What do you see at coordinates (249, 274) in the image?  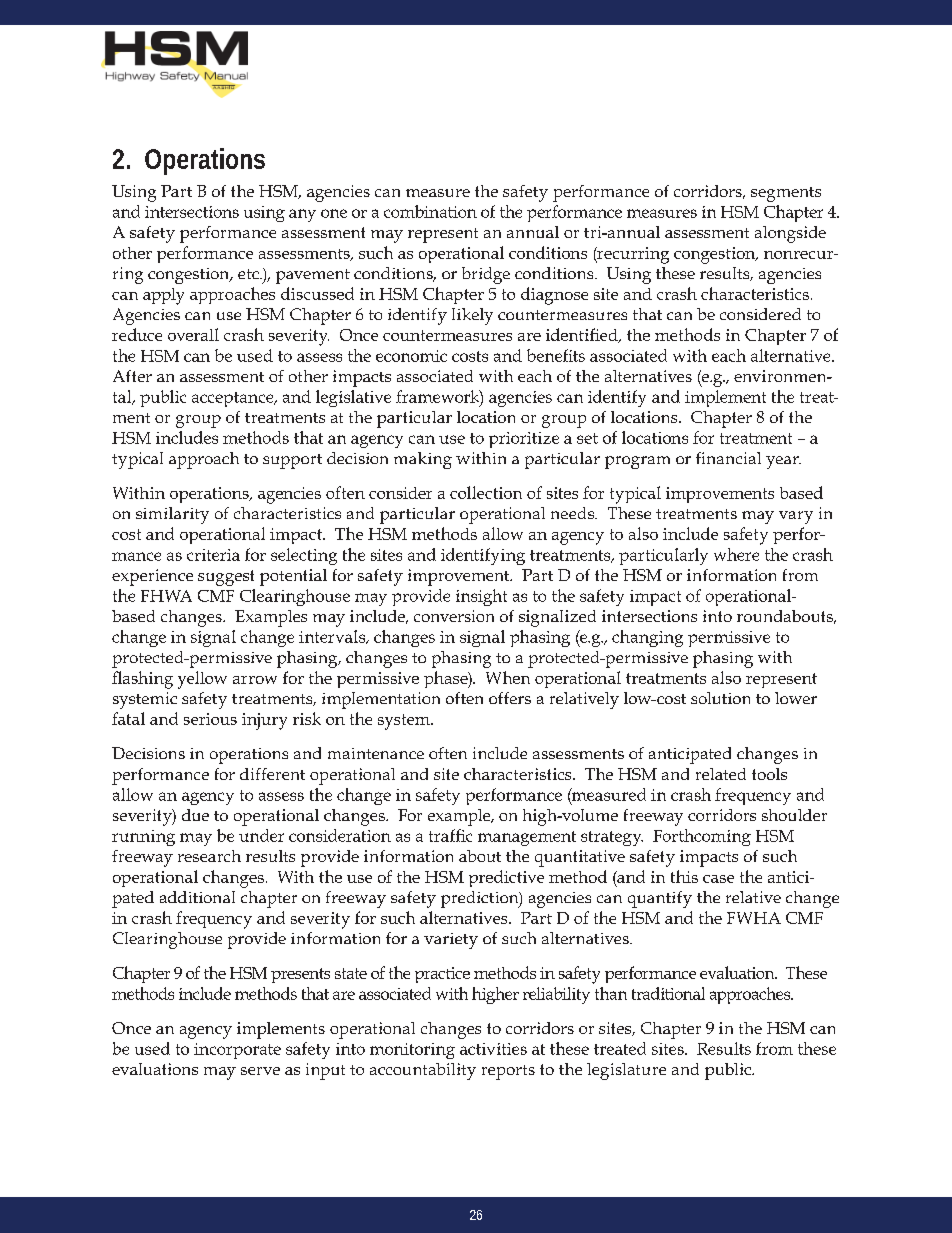 I see `etc` at bounding box center [249, 274].
